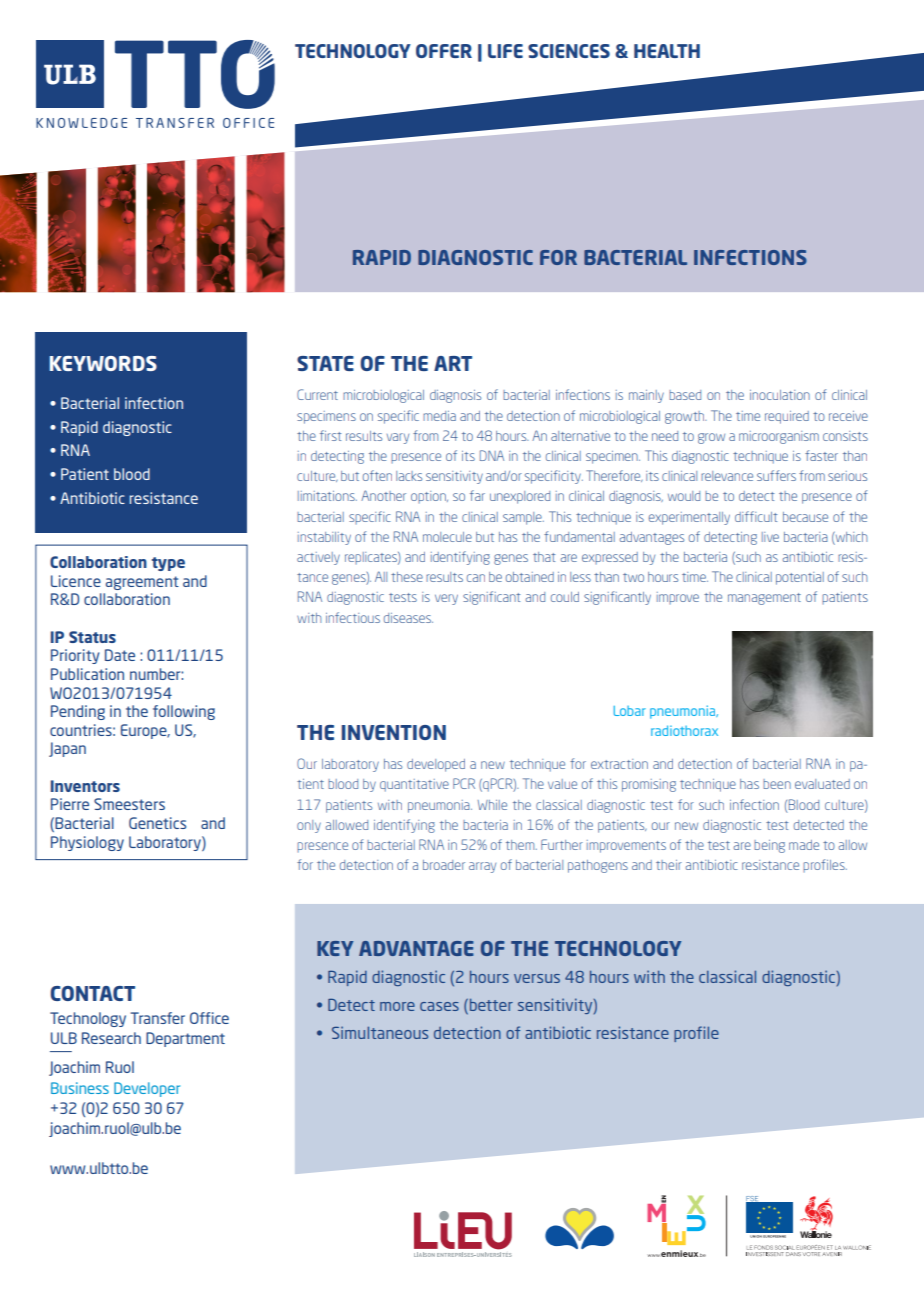 The image size is (924, 1308). I want to click on LIFE, so click(505, 51).
